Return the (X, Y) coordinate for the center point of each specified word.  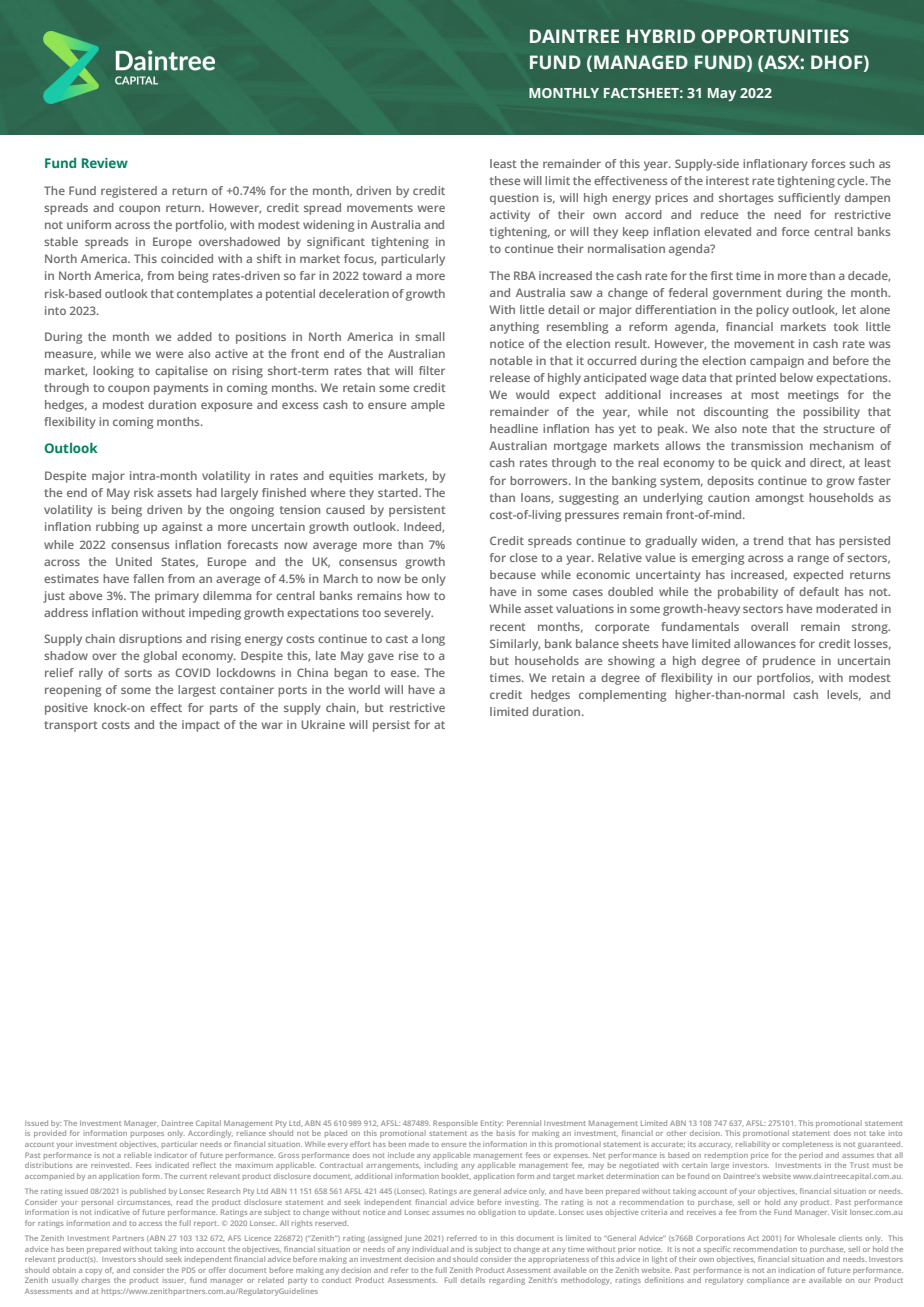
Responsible (455, 1124)
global (160, 657)
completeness (807, 1145)
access (150, 1224)
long (433, 640)
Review (105, 163)
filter (432, 370)
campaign (777, 362)
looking (113, 372)
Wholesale (816, 1238)
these (505, 180)
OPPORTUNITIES (775, 36)
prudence (789, 662)
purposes (147, 1135)
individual (430, 1249)
